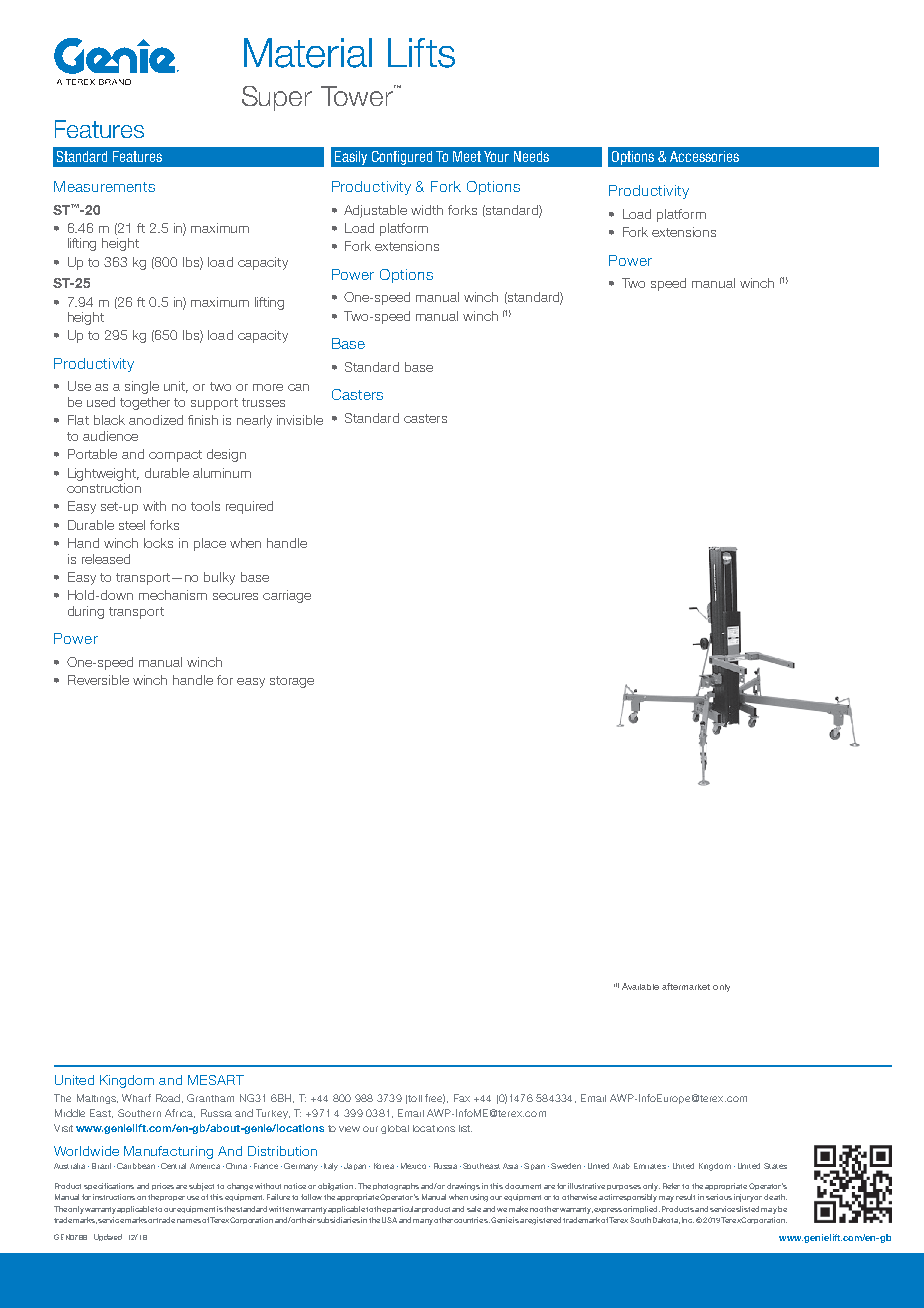 The height and width of the screenshot is (1308, 924). Describe the element at coordinates (531, 156) in the screenshot. I see `Needs` at that location.
